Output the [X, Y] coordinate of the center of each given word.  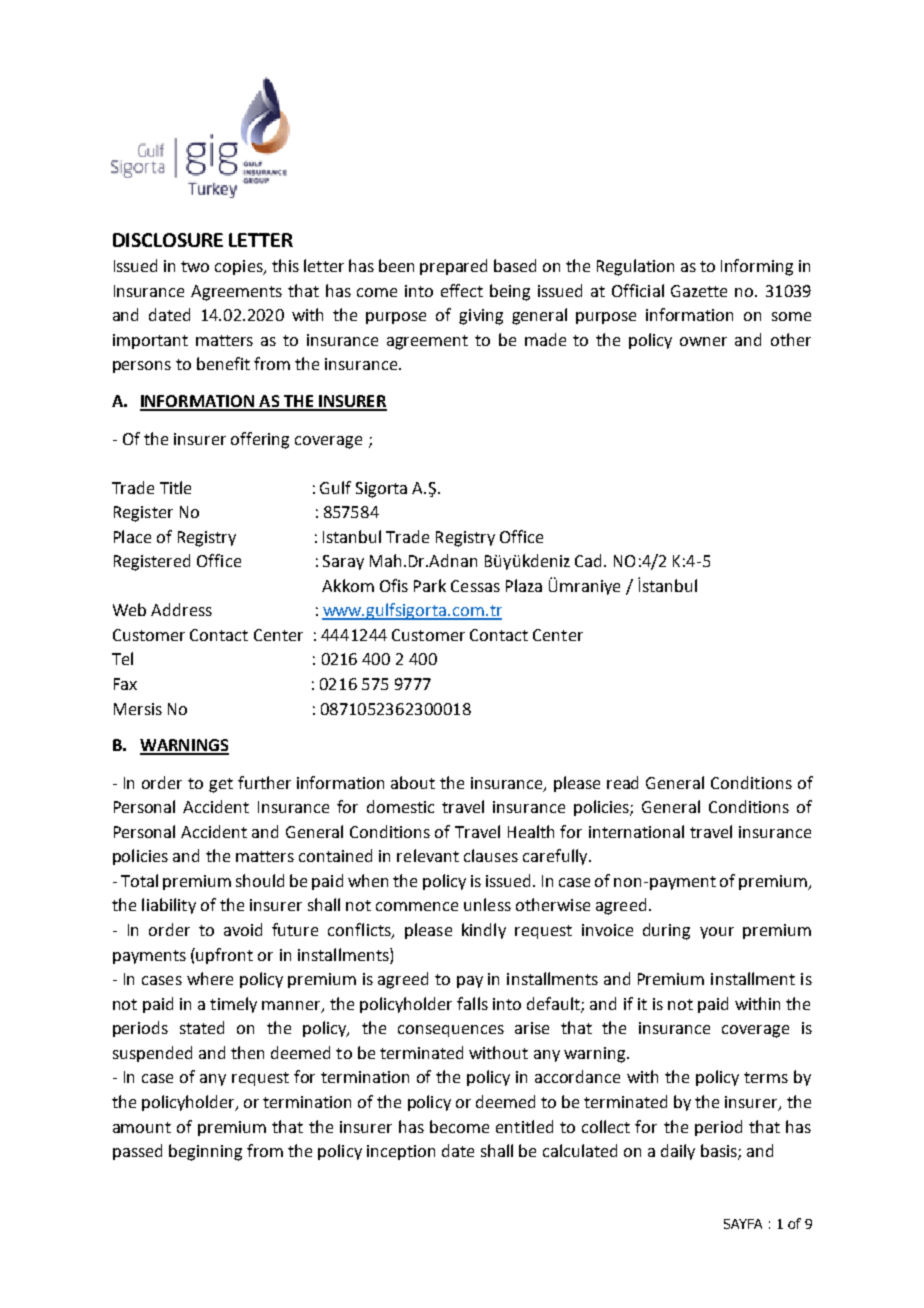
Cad [588, 560]
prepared [453, 267]
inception [401, 1152]
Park [430, 585]
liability [169, 906]
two [195, 266]
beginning [205, 1152]
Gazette [699, 291]
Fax [125, 684]
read [622, 782]
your [717, 933]
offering [260, 440]
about [413, 782]
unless [487, 904]
